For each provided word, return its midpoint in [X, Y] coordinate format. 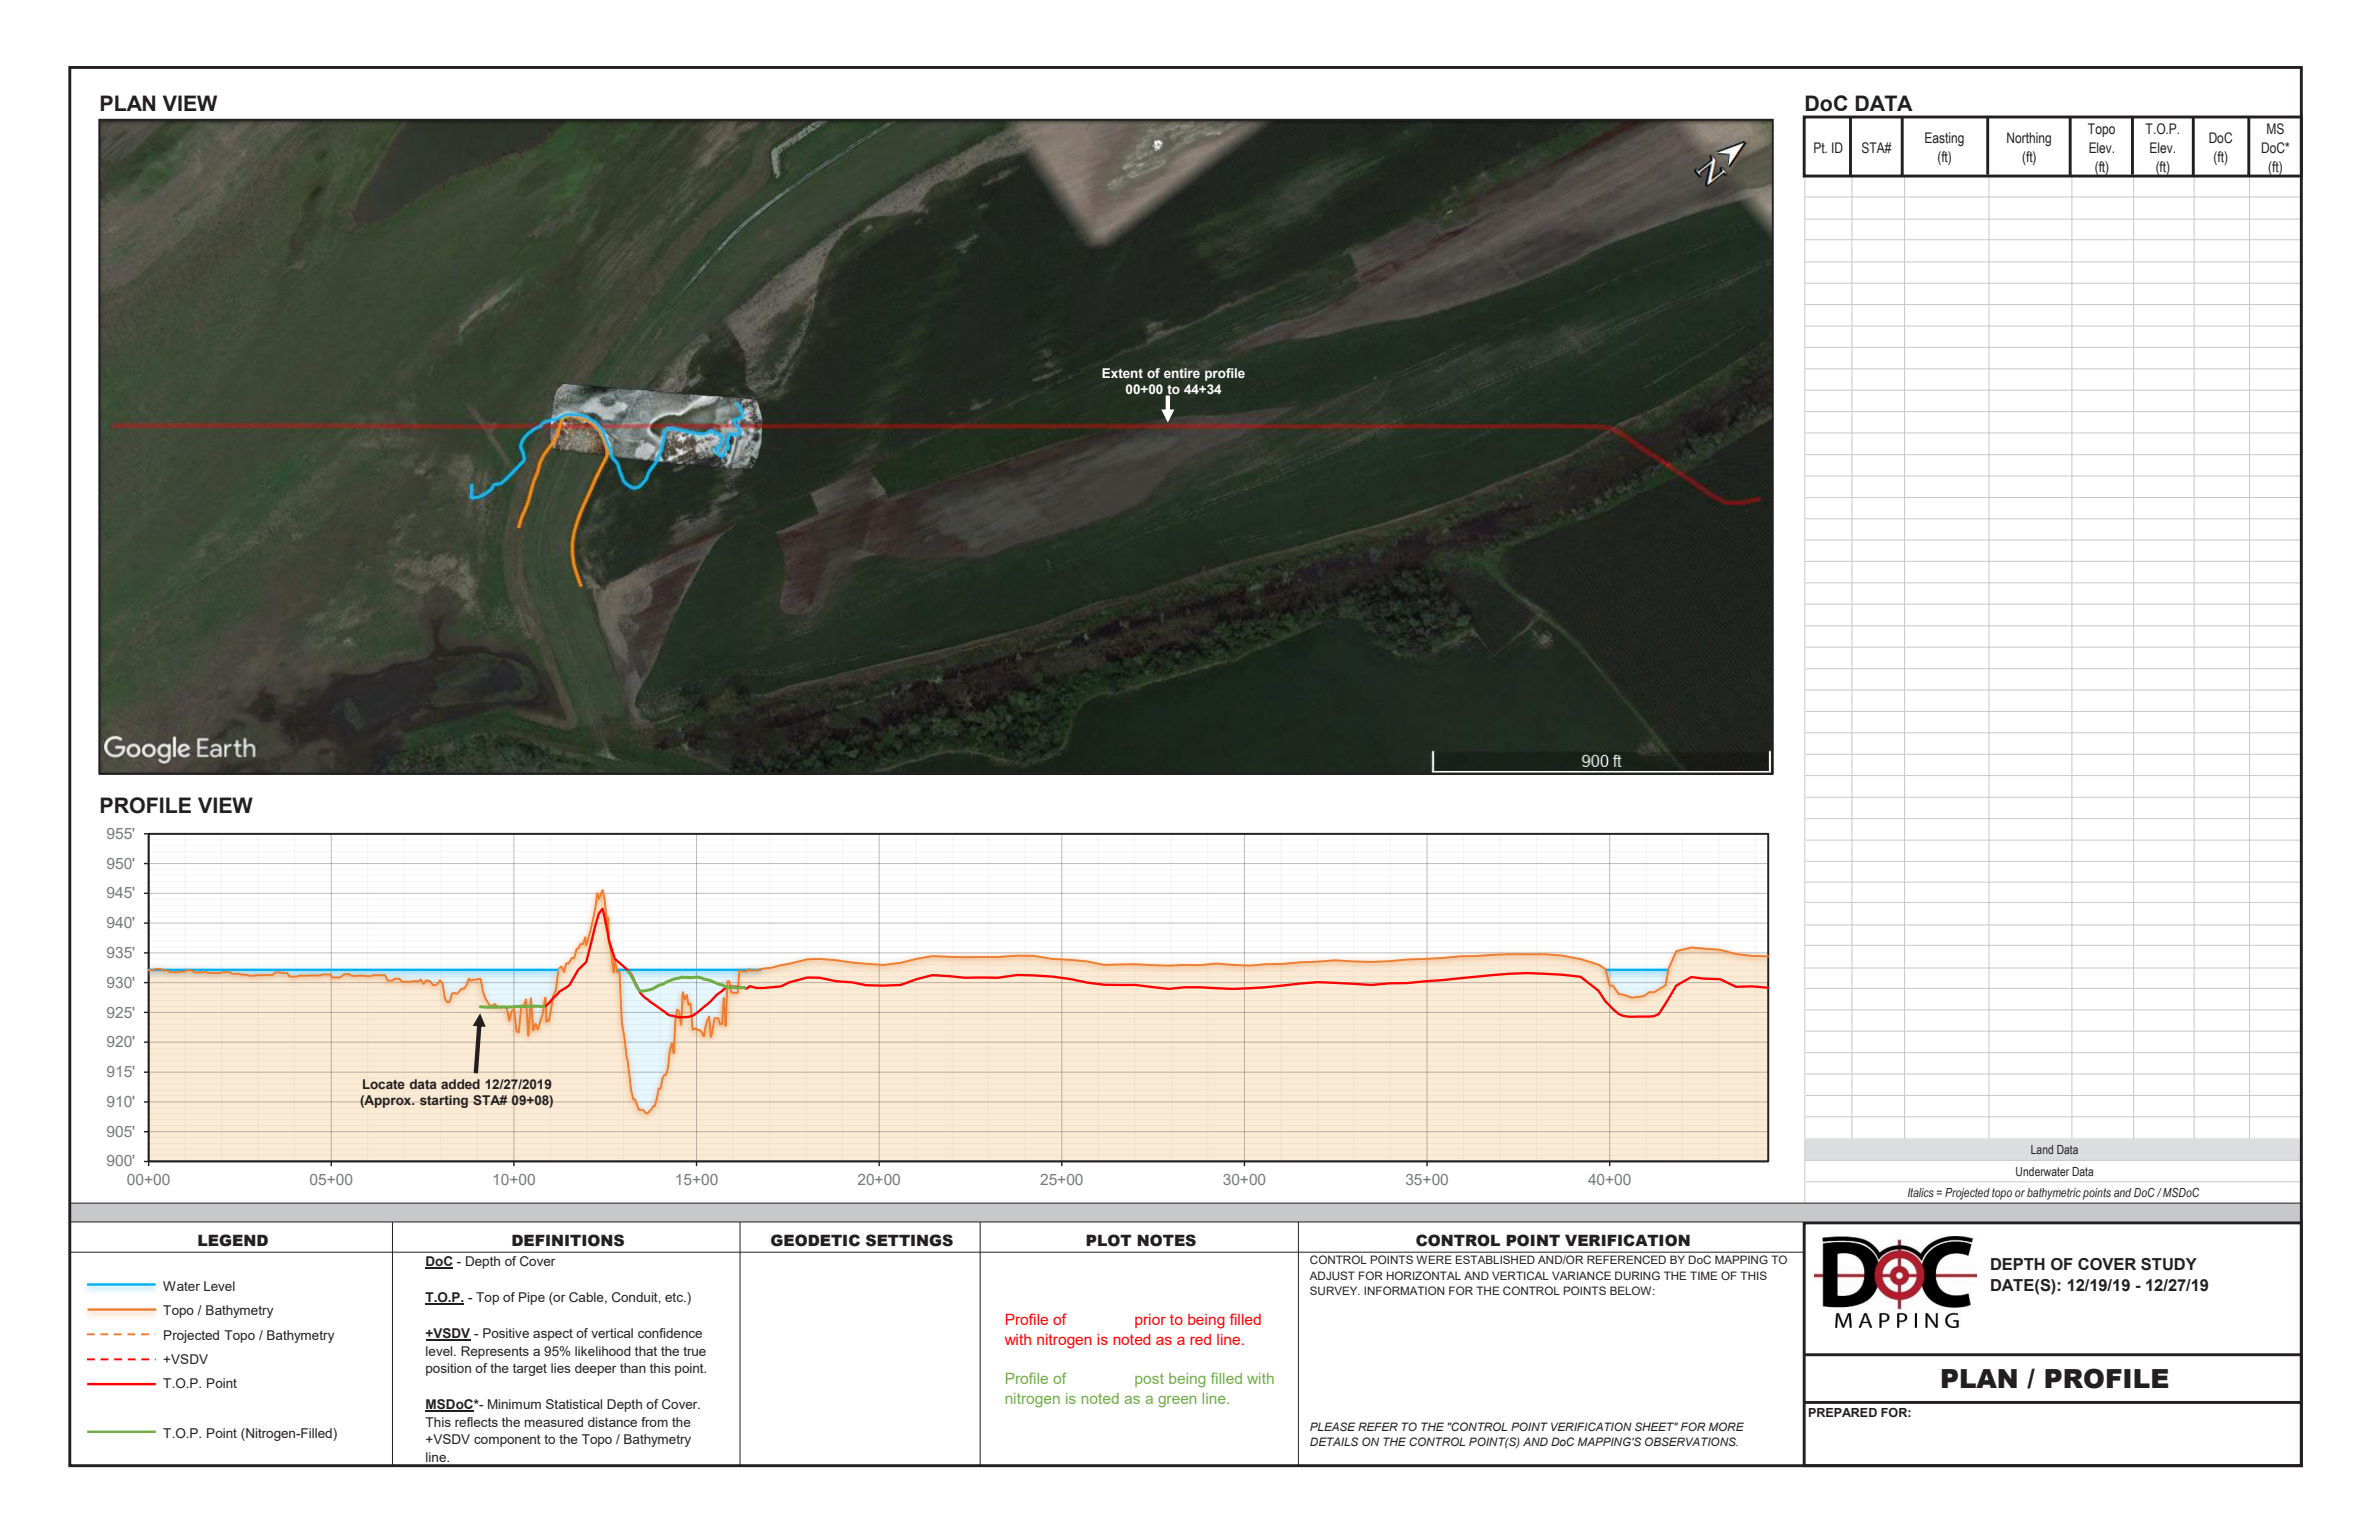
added [460, 1084]
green [1177, 1402]
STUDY [2169, 1264]
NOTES [1166, 1240]
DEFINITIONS [568, 1240]
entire [1182, 373]
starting [444, 1101]
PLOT [1109, 1240]
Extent [1122, 373]
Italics [1921, 1192]
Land [2042, 1149]
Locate [384, 1084]
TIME [1704, 1275]
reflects [476, 1422]
